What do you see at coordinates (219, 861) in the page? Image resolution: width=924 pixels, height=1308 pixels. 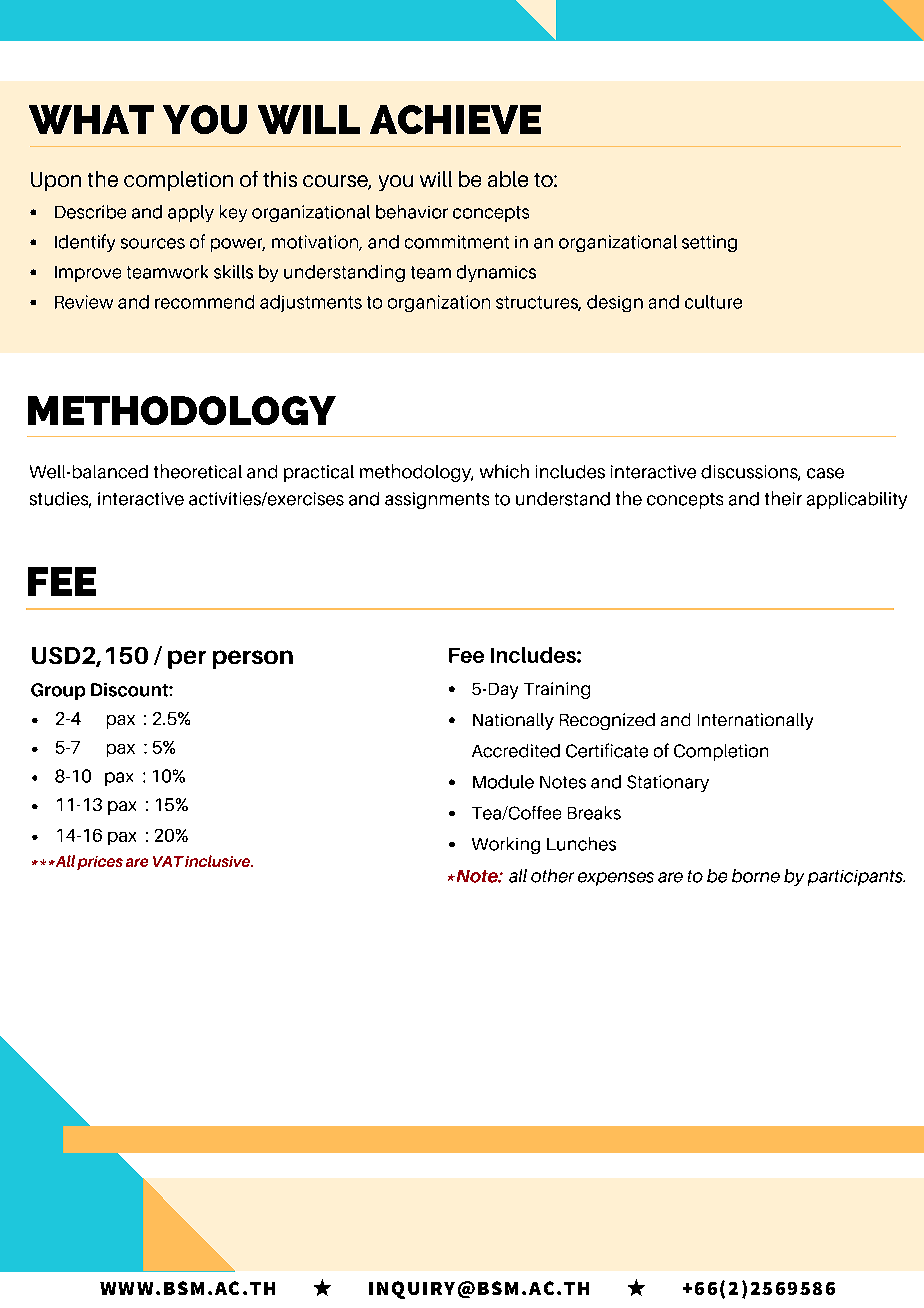 I see `inclusive` at bounding box center [219, 861].
